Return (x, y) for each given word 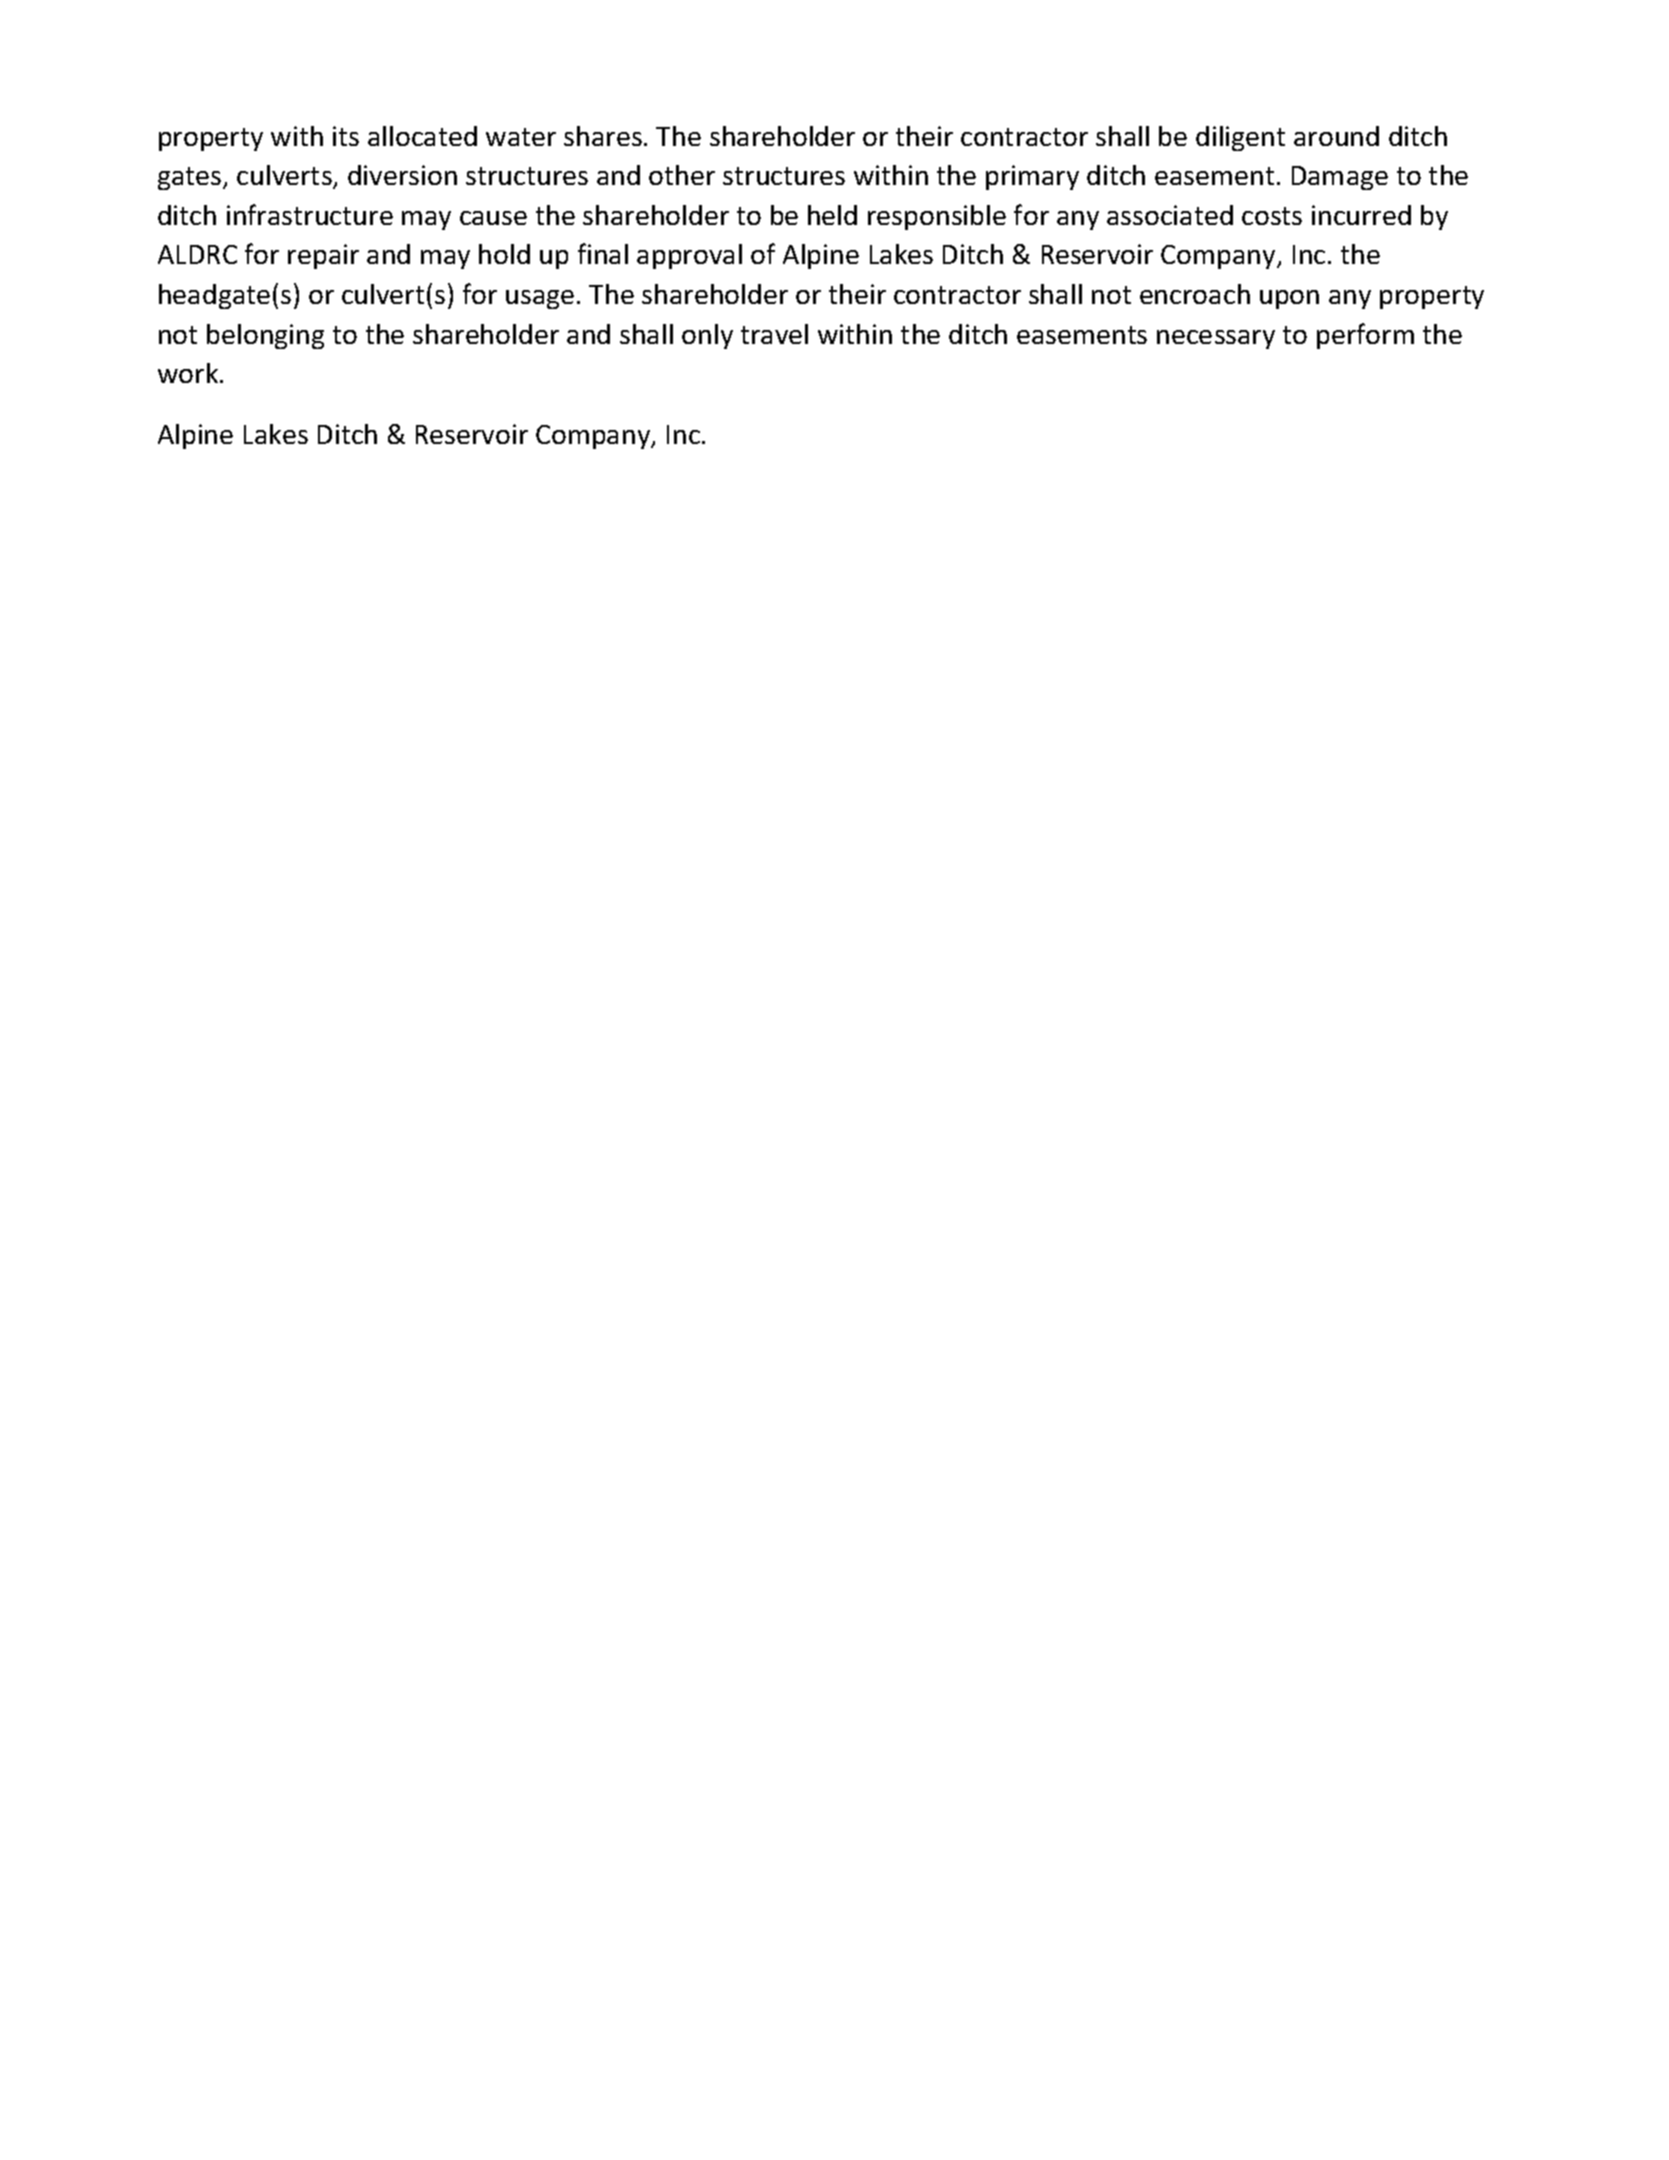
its (346, 136)
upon (1289, 299)
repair (323, 256)
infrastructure (310, 214)
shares (603, 136)
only (707, 336)
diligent (1240, 138)
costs (1272, 216)
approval (689, 256)
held (832, 215)
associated (1170, 215)
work (189, 373)
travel (774, 334)
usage (540, 299)
